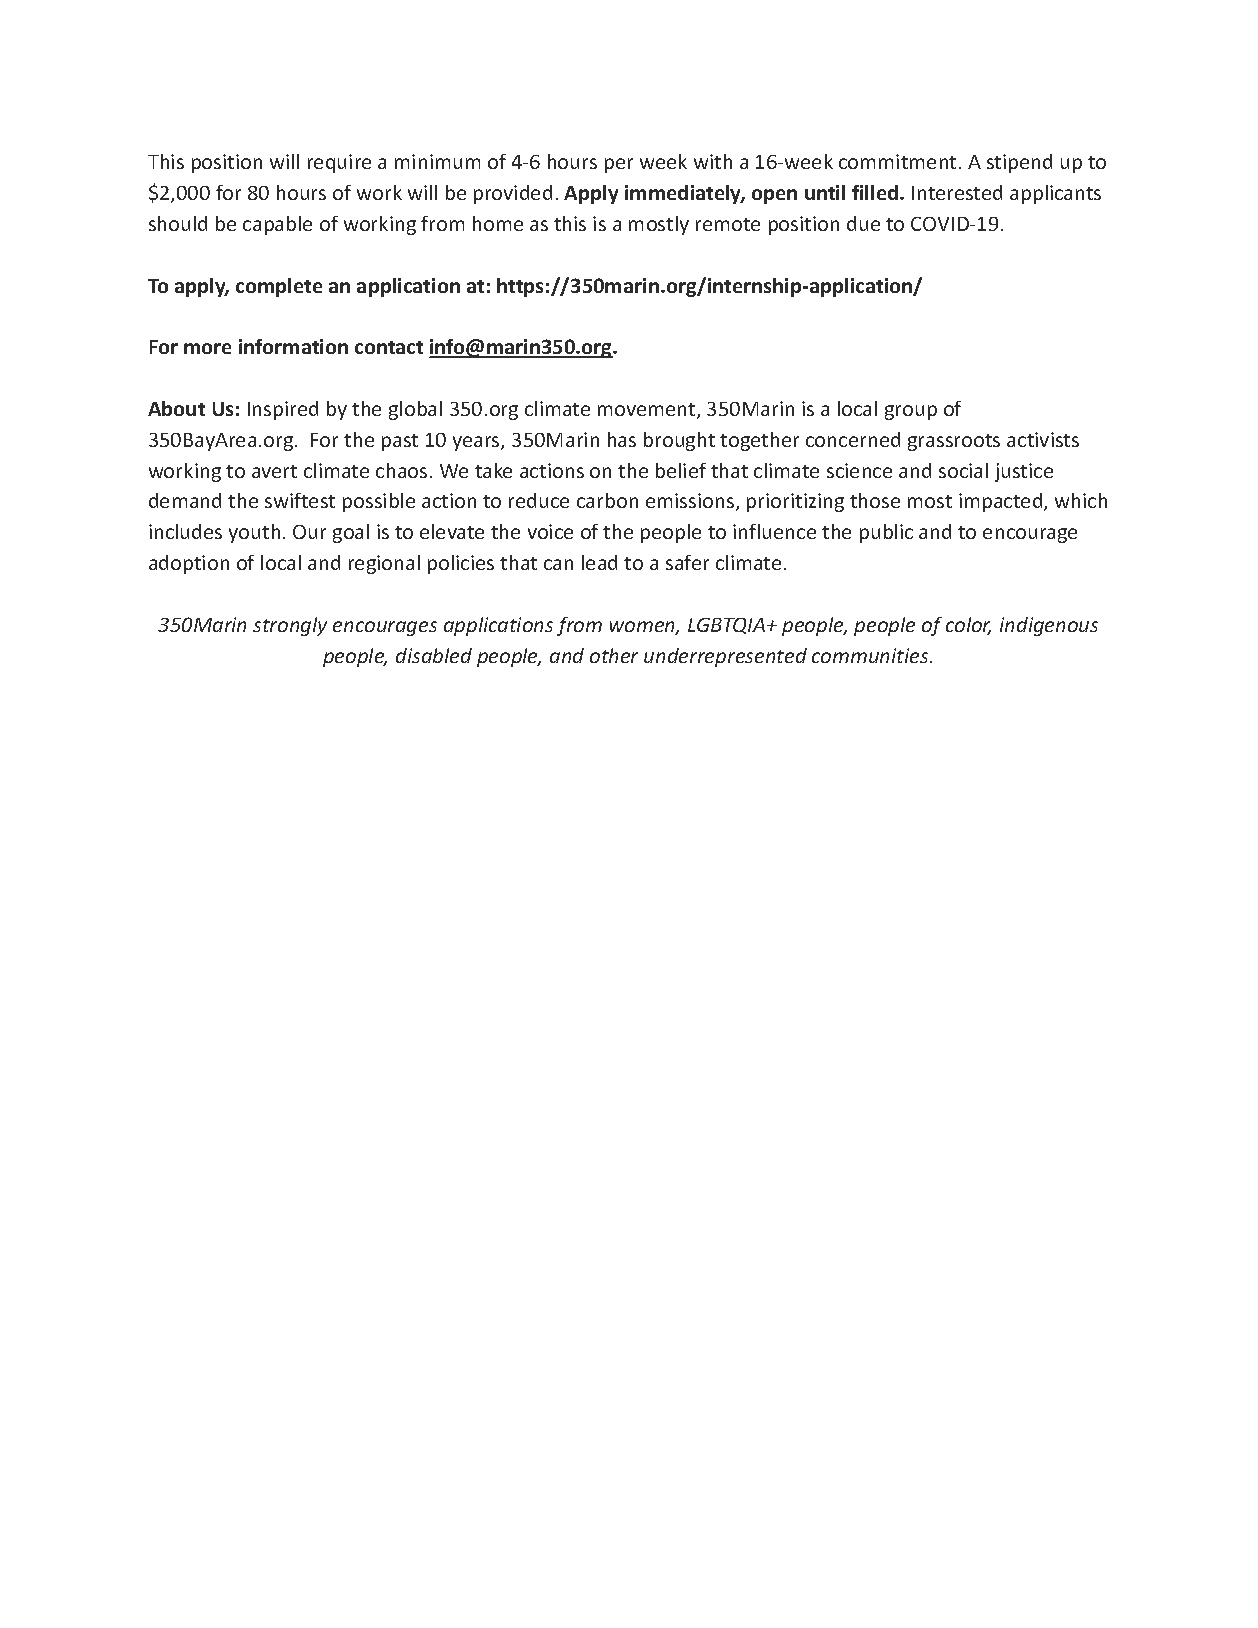 This document has height=1628, width=1258. I want to click on social, so click(963, 470).
